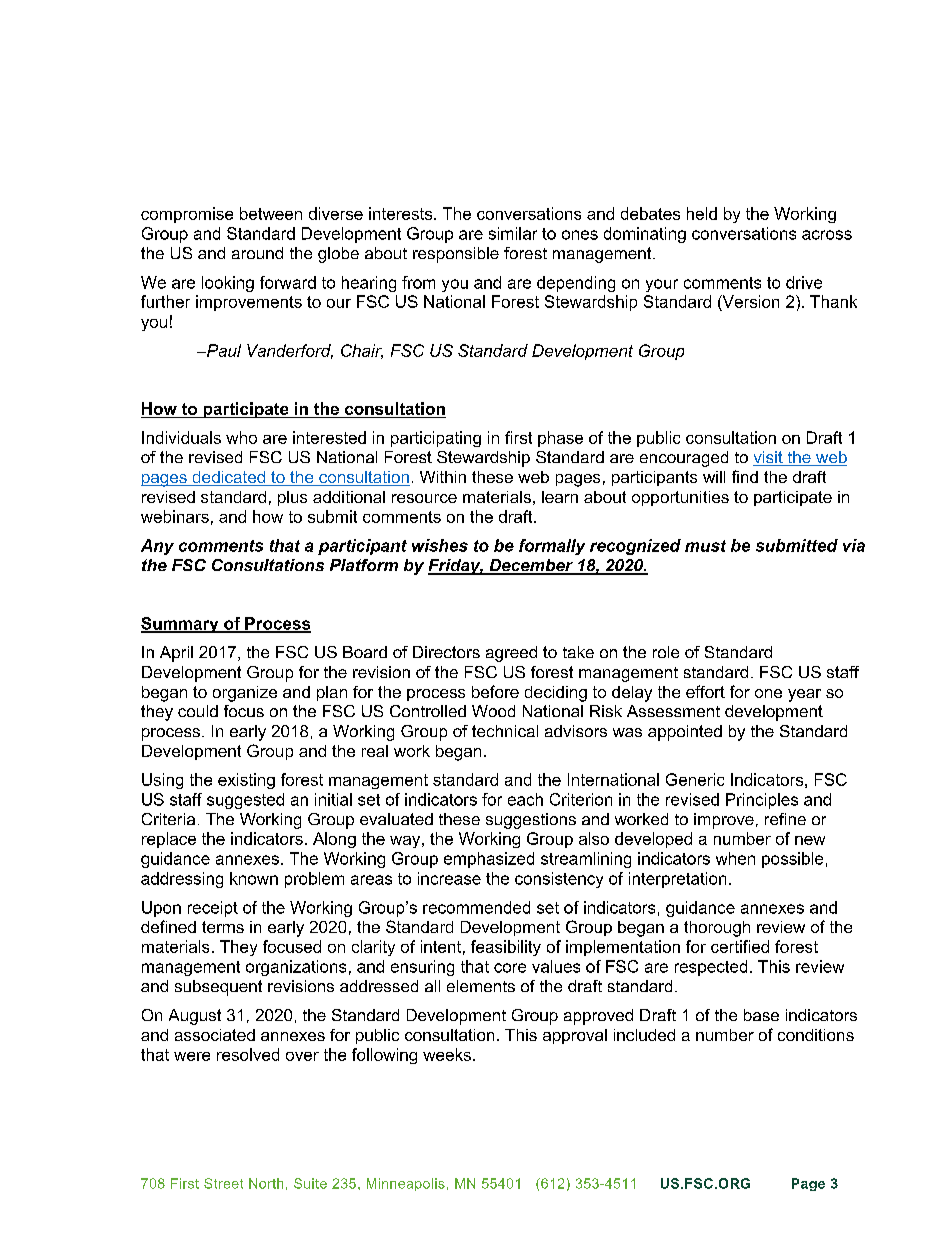 This page has width=952, height=1233. I want to click on feasibility, so click(506, 948).
